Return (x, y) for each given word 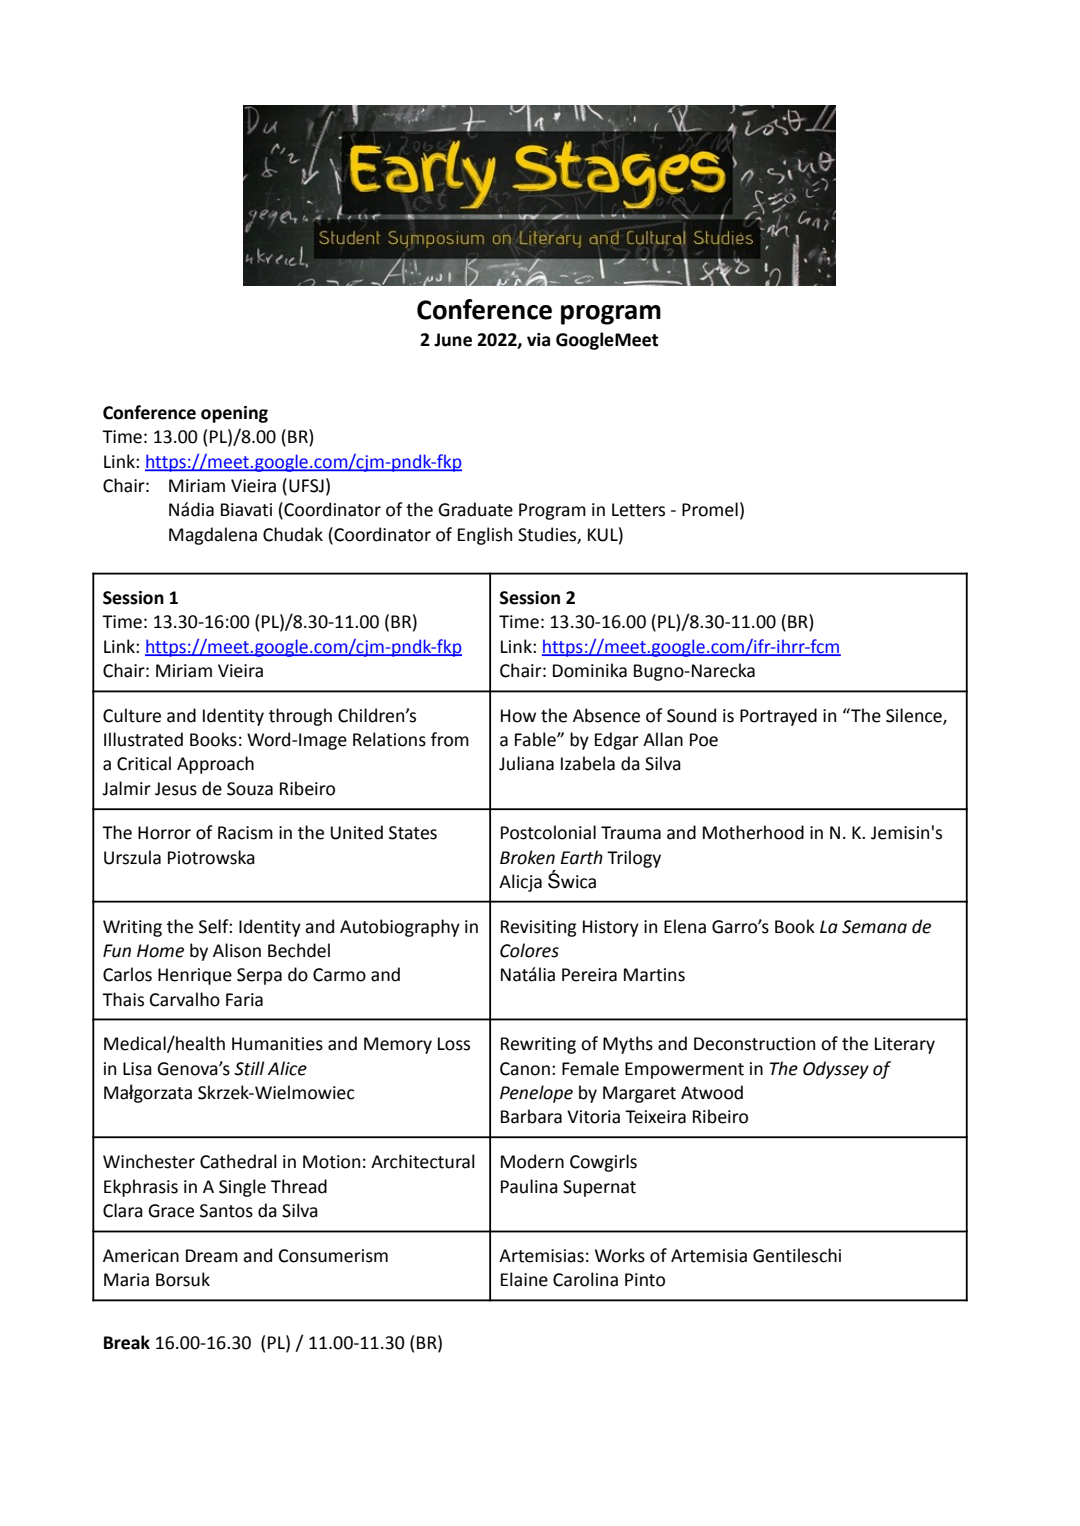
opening (234, 414)
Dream (212, 1256)
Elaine (524, 1279)
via (538, 340)
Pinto (645, 1280)
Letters (638, 510)
